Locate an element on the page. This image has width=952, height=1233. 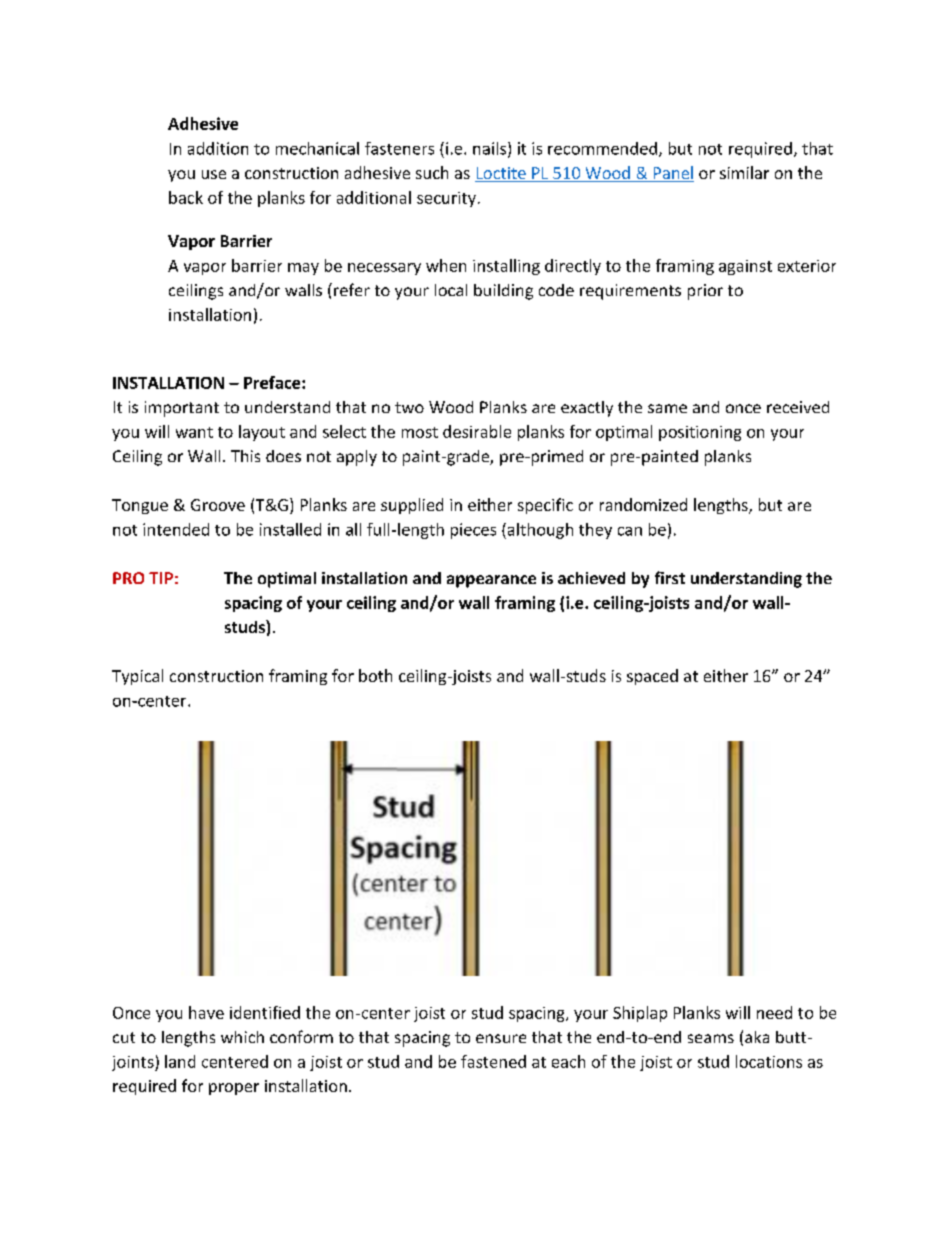
both is located at coordinates (375, 675).
